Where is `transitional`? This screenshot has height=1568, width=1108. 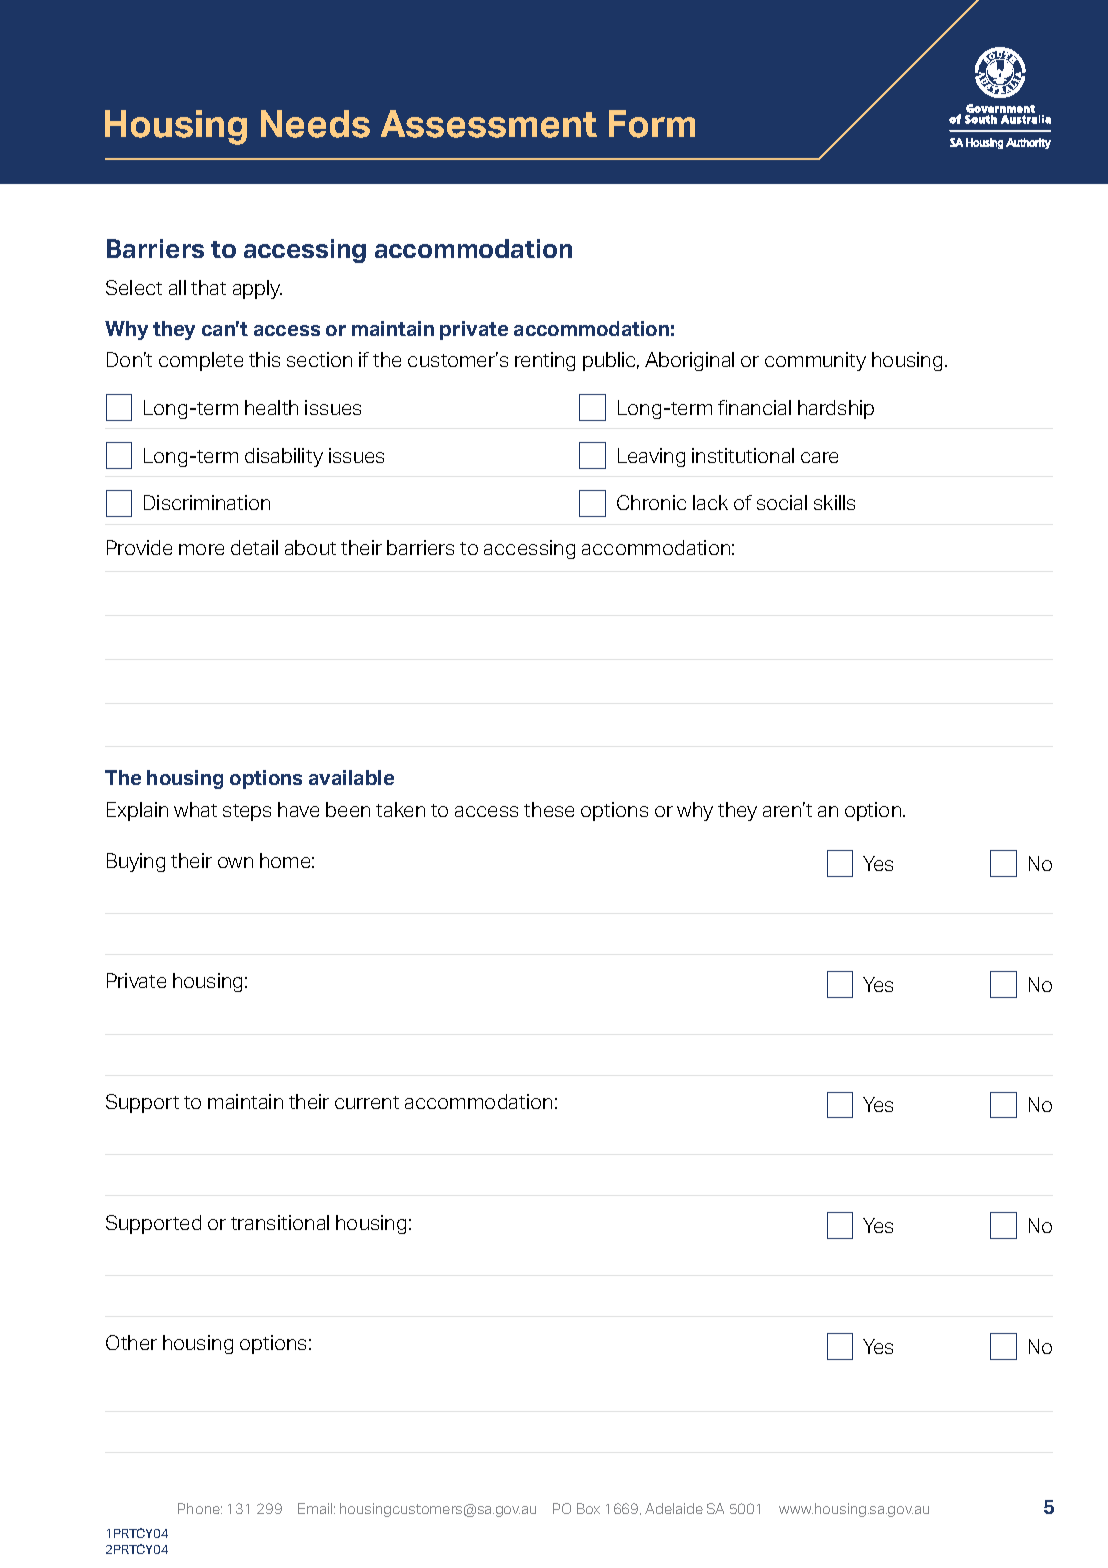
transitional is located at coordinates (280, 1222).
